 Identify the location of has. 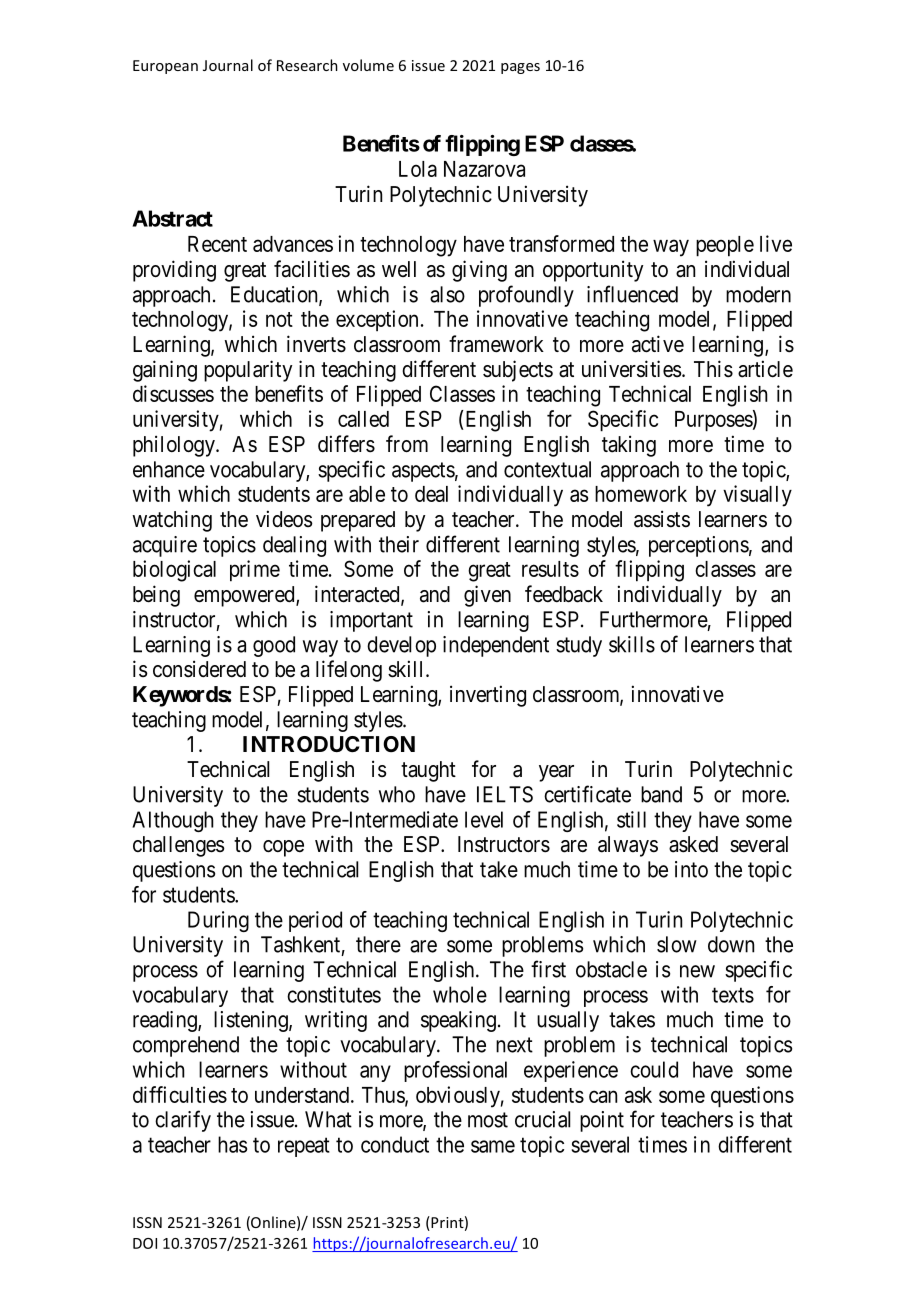
(232, 1144).
